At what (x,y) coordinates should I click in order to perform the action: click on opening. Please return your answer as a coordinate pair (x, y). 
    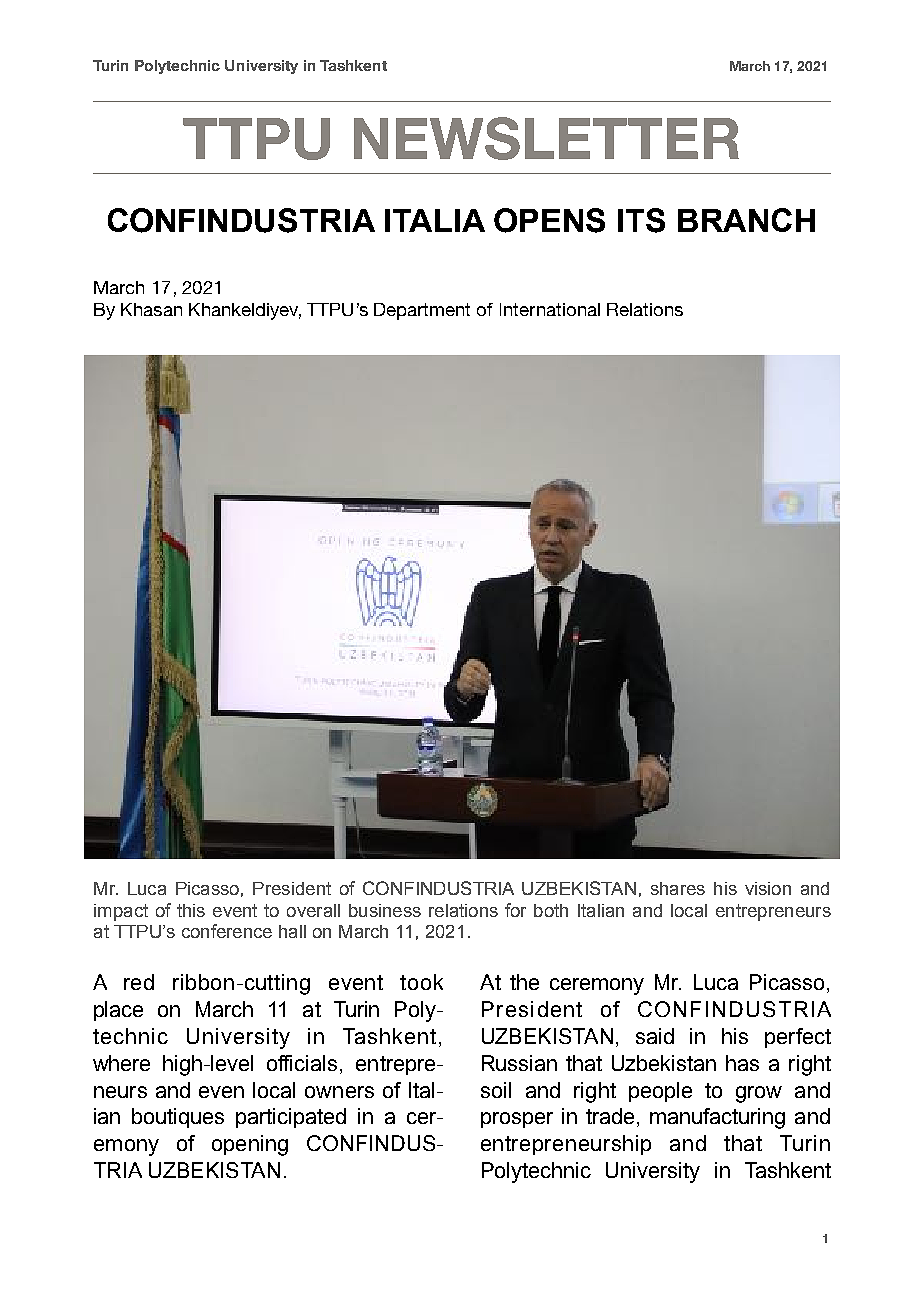
    Looking at the image, I should click on (250, 1145).
